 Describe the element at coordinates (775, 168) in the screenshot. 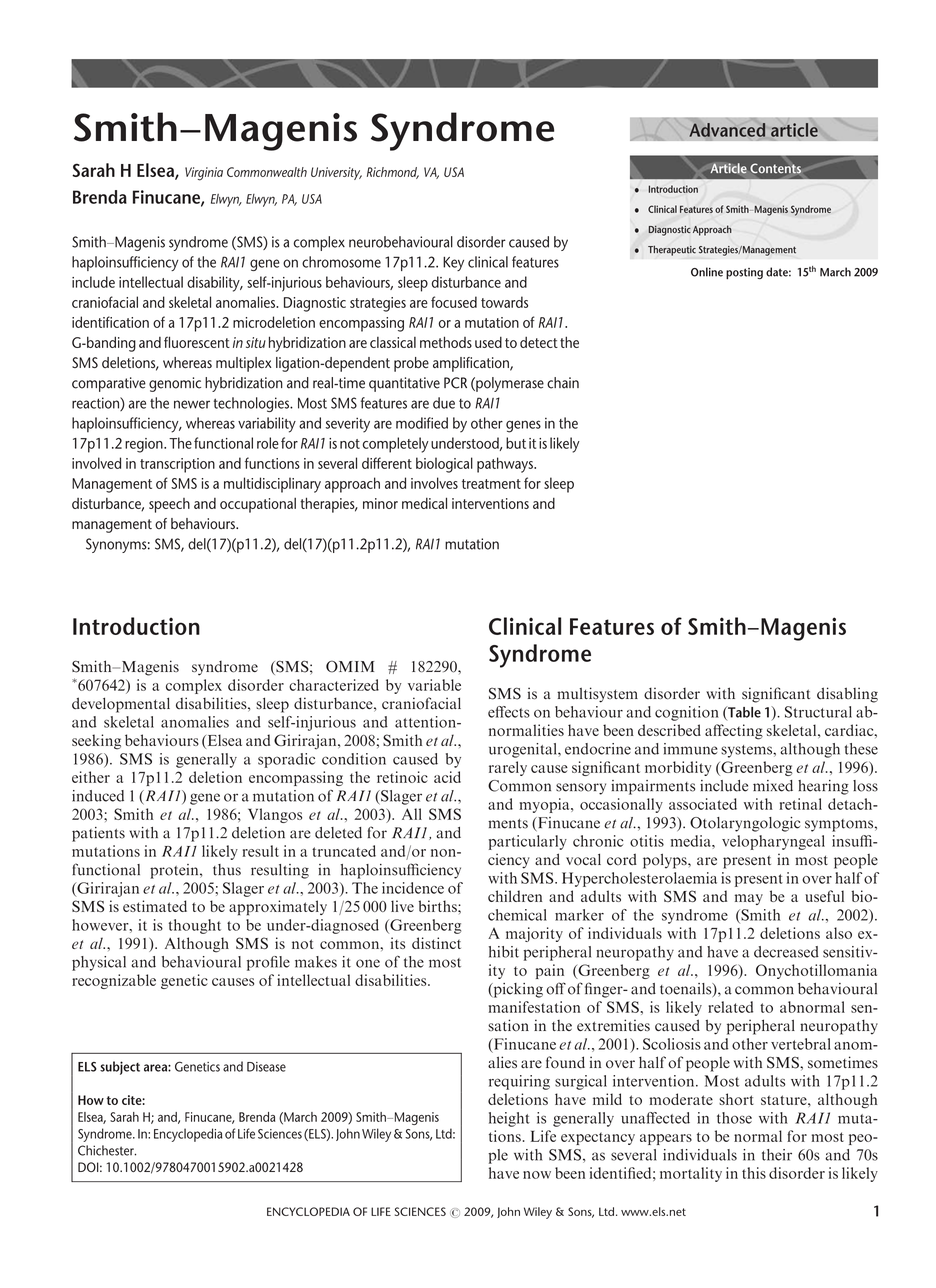

I see `Contents` at that location.
